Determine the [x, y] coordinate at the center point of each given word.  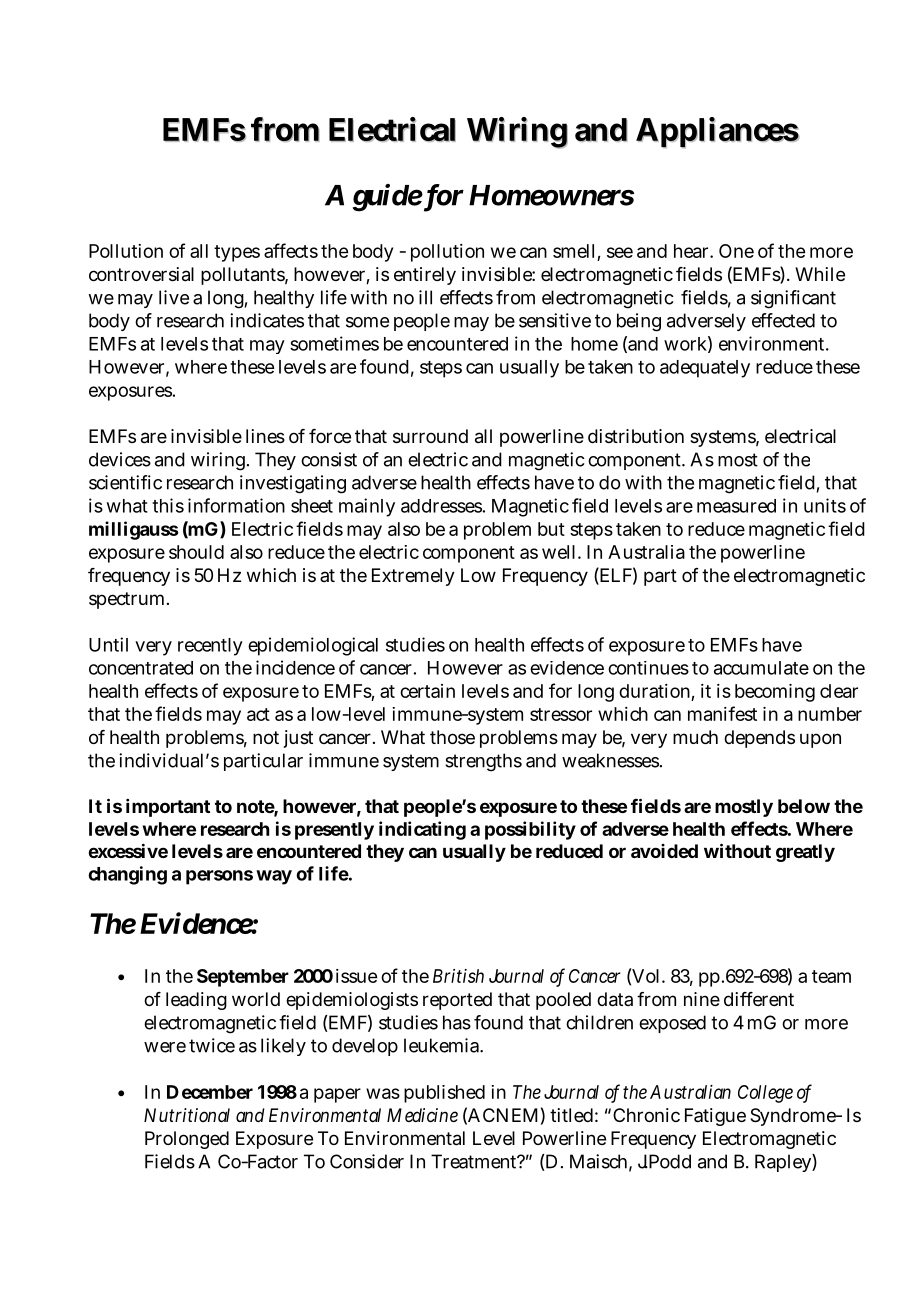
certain [427, 691]
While [820, 274]
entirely [425, 276]
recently [210, 647]
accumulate [761, 668]
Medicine [422, 1115]
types [237, 253]
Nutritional [187, 1115]
